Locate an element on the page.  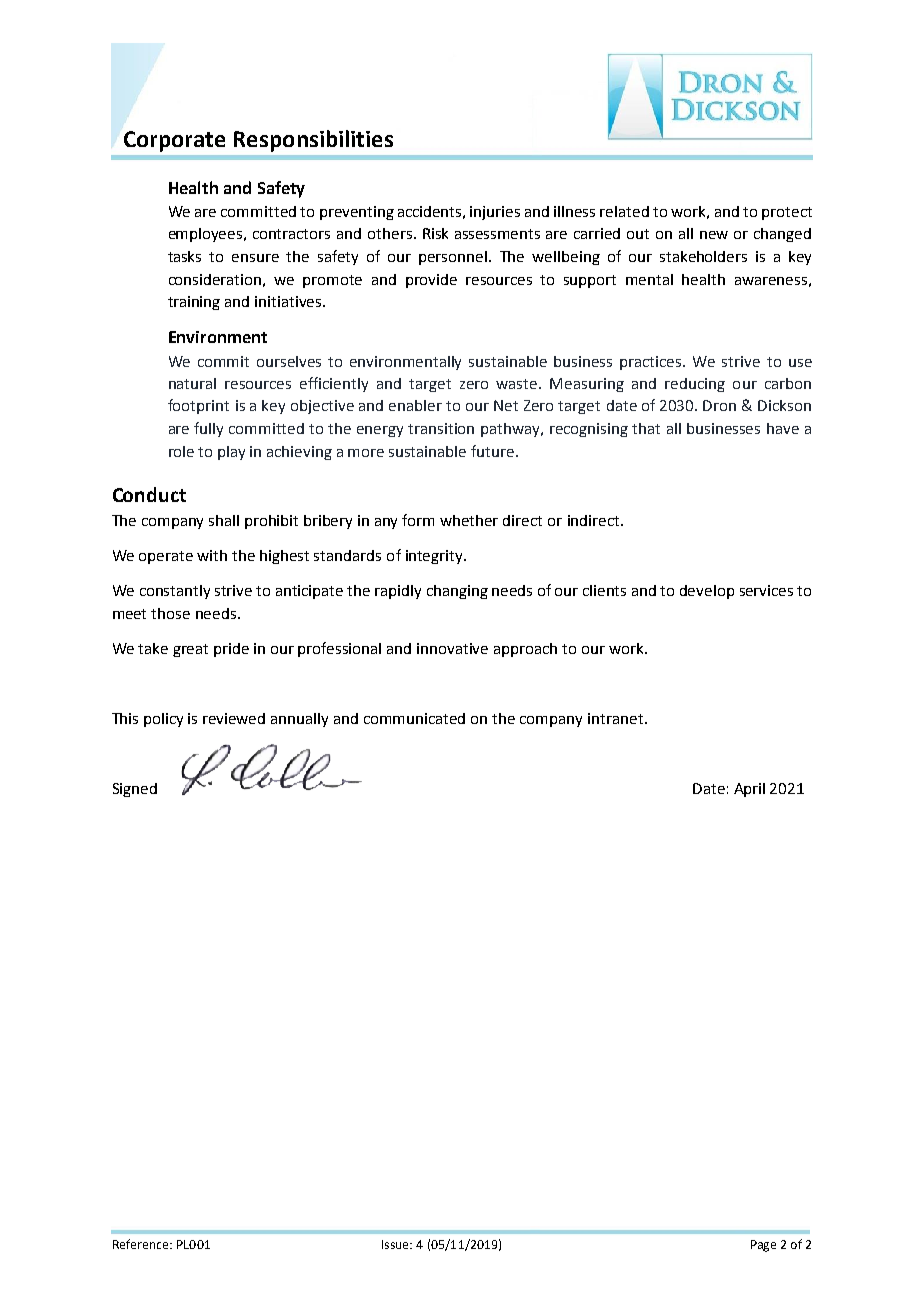
Issue is located at coordinates (396, 1244).
